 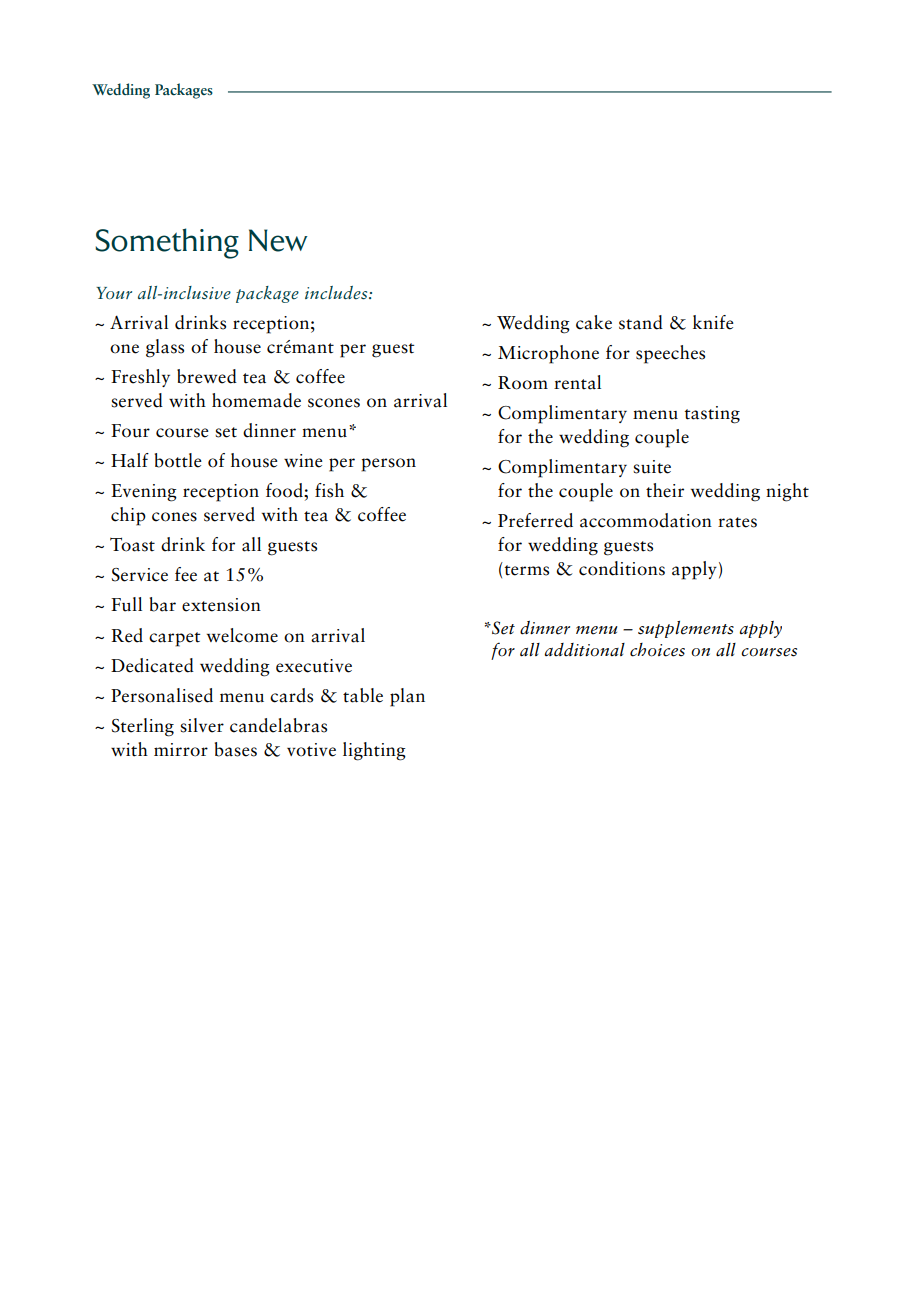 What do you see at coordinates (303, 461) in the document?
I see `wine` at bounding box center [303, 461].
